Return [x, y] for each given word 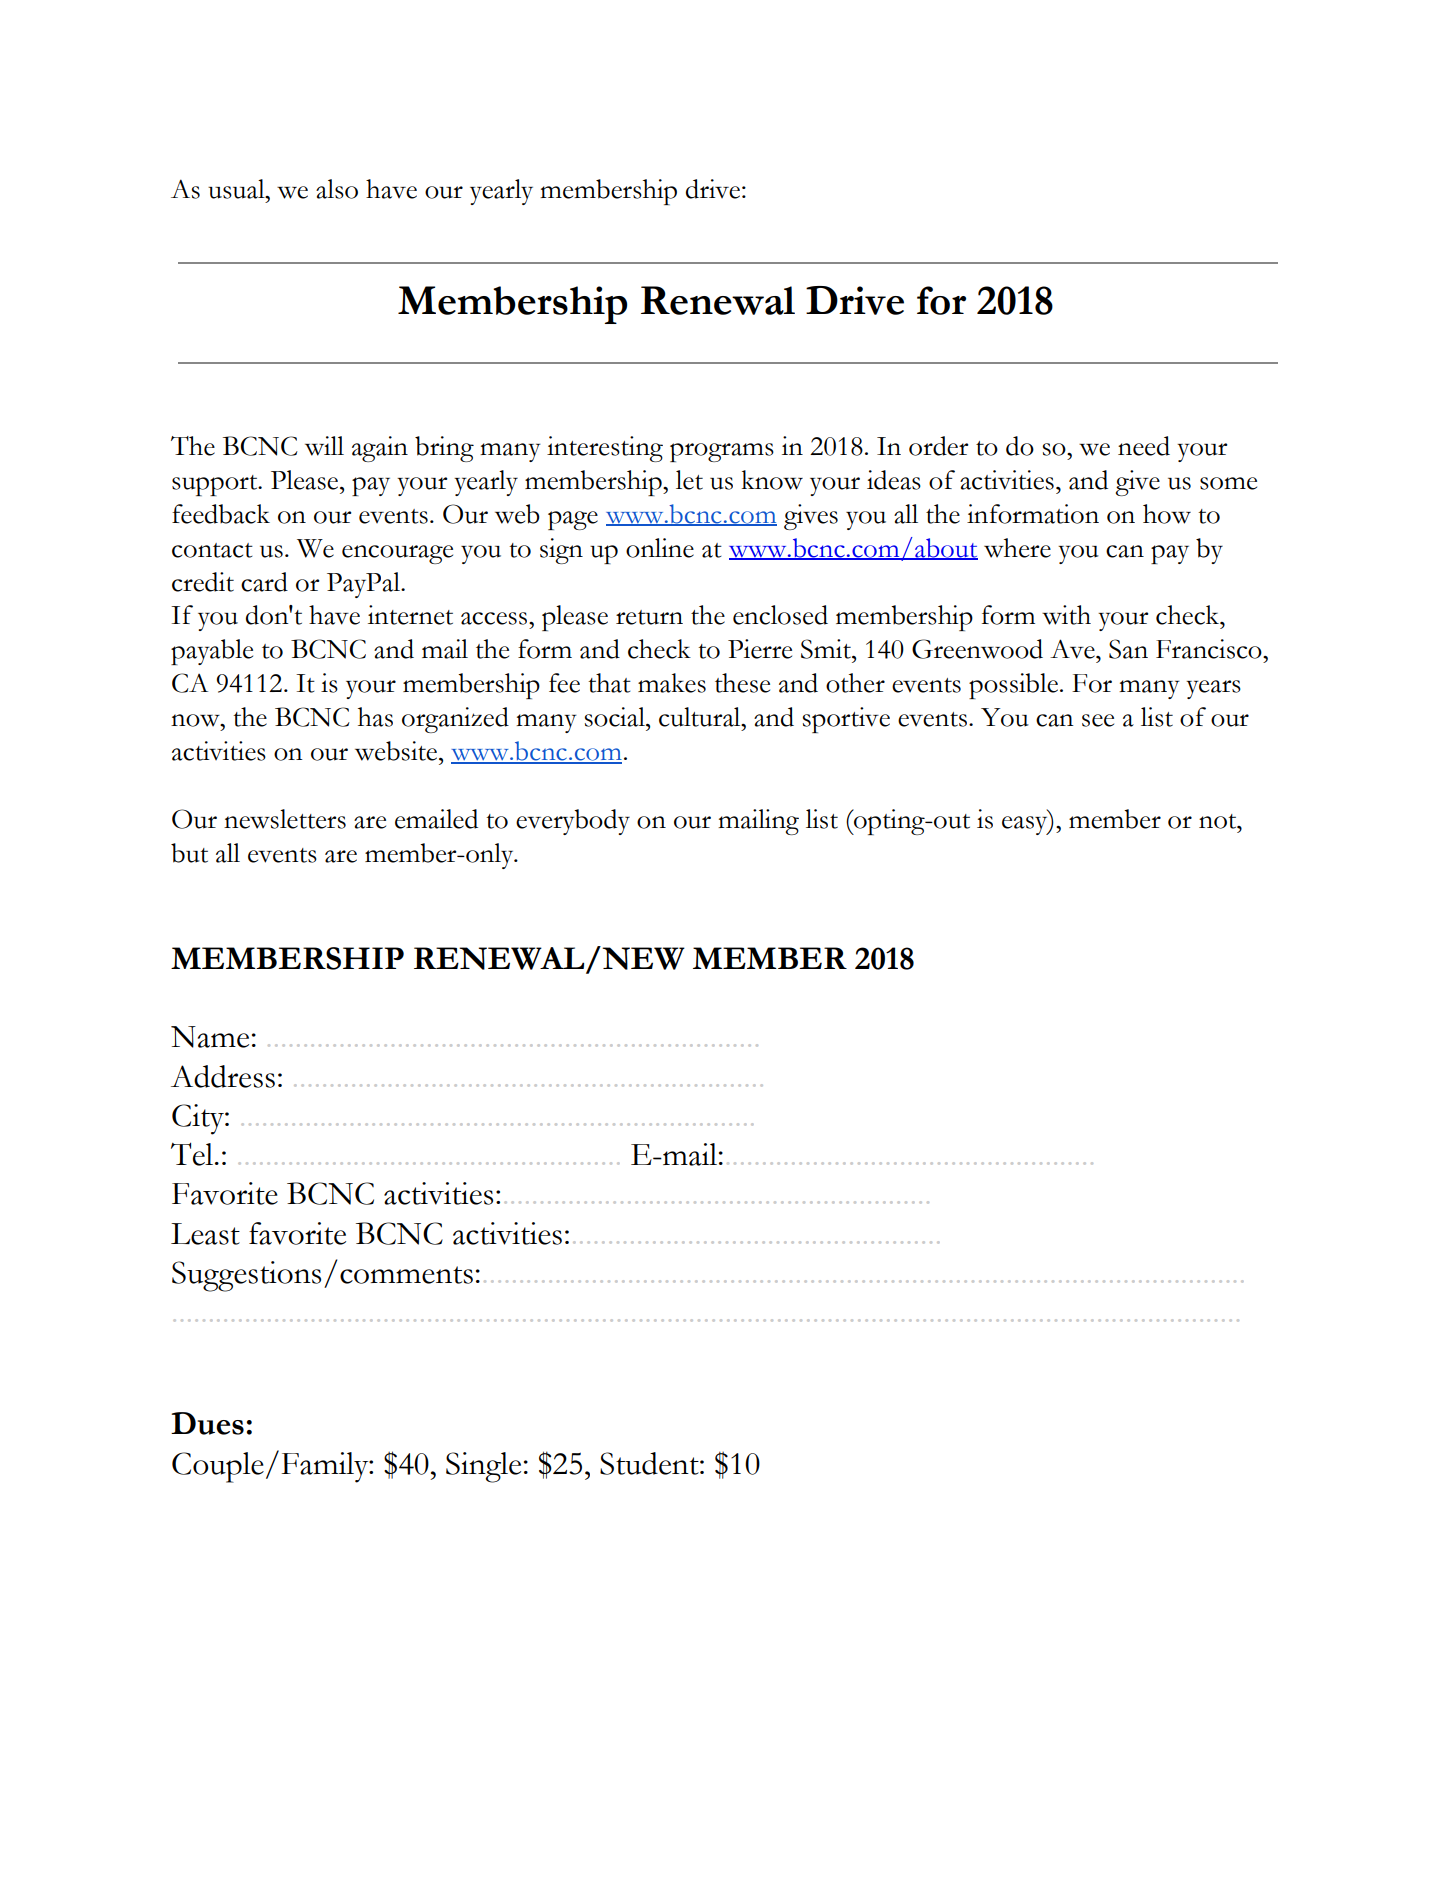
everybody [573, 822]
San [1128, 649]
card [264, 582]
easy [1026, 825]
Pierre [760, 649]
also [337, 189]
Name [210, 1037]
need [1144, 446]
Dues [207, 1423]
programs [722, 452]
